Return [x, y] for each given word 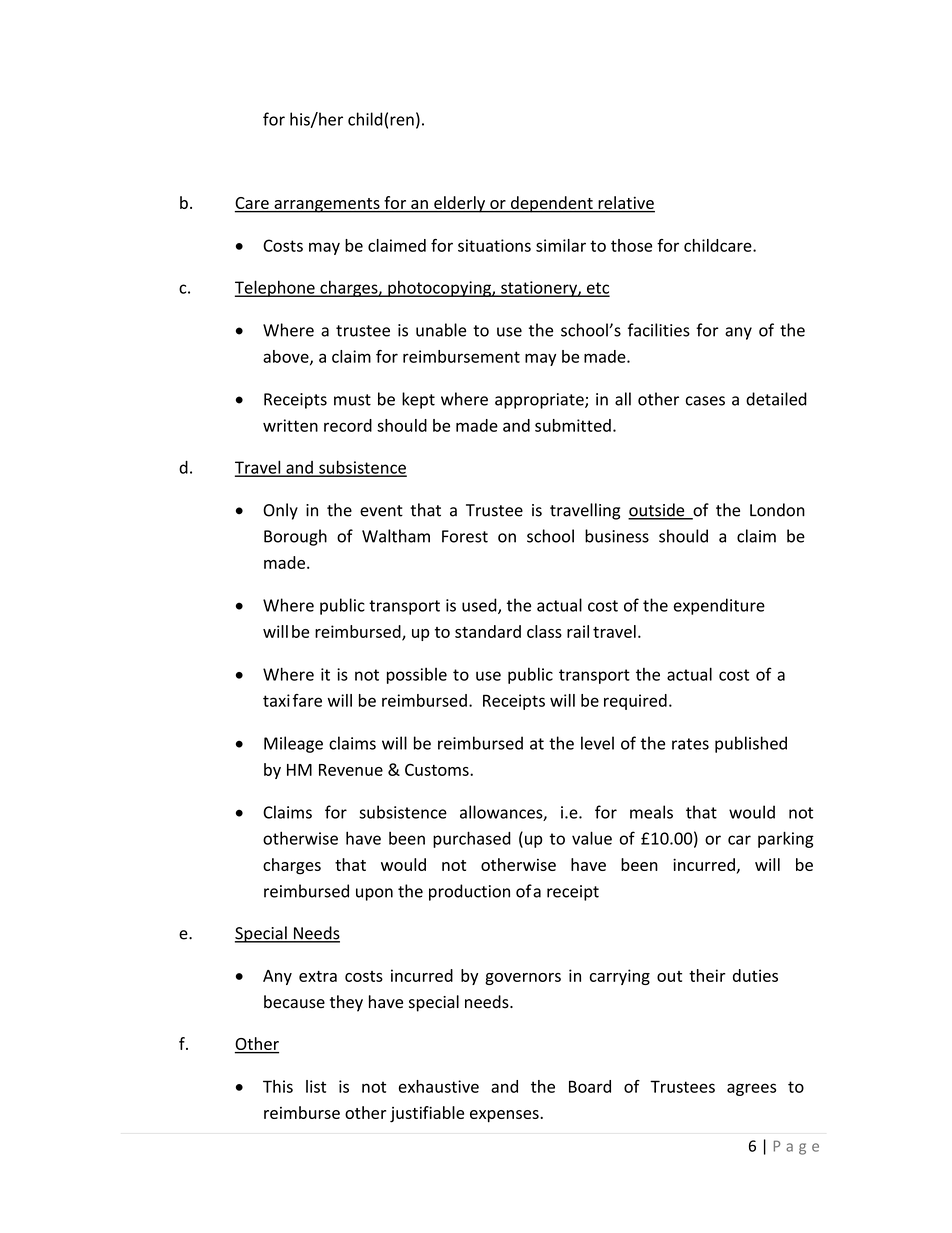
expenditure [719, 606]
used [480, 606]
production [469, 892]
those [631, 245]
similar [561, 245]
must [352, 400]
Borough [295, 537]
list [316, 1086]
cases [705, 401]
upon [374, 894]
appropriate [540, 401]
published [751, 744]
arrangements [327, 205]
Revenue [351, 770]
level [597, 743]
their [707, 975]
